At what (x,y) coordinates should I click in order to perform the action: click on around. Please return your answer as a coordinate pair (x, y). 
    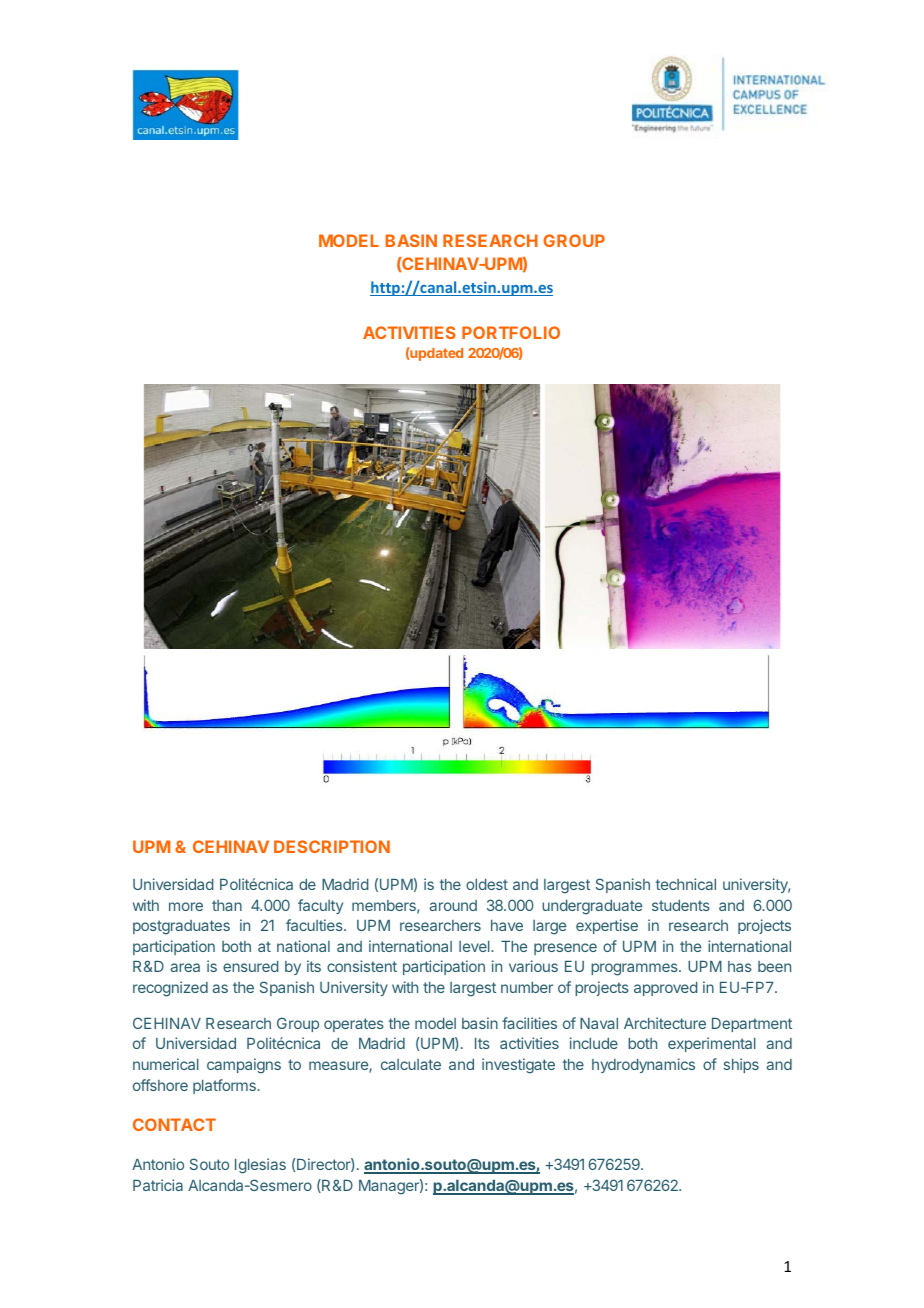
    Looking at the image, I should click on (453, 905).
